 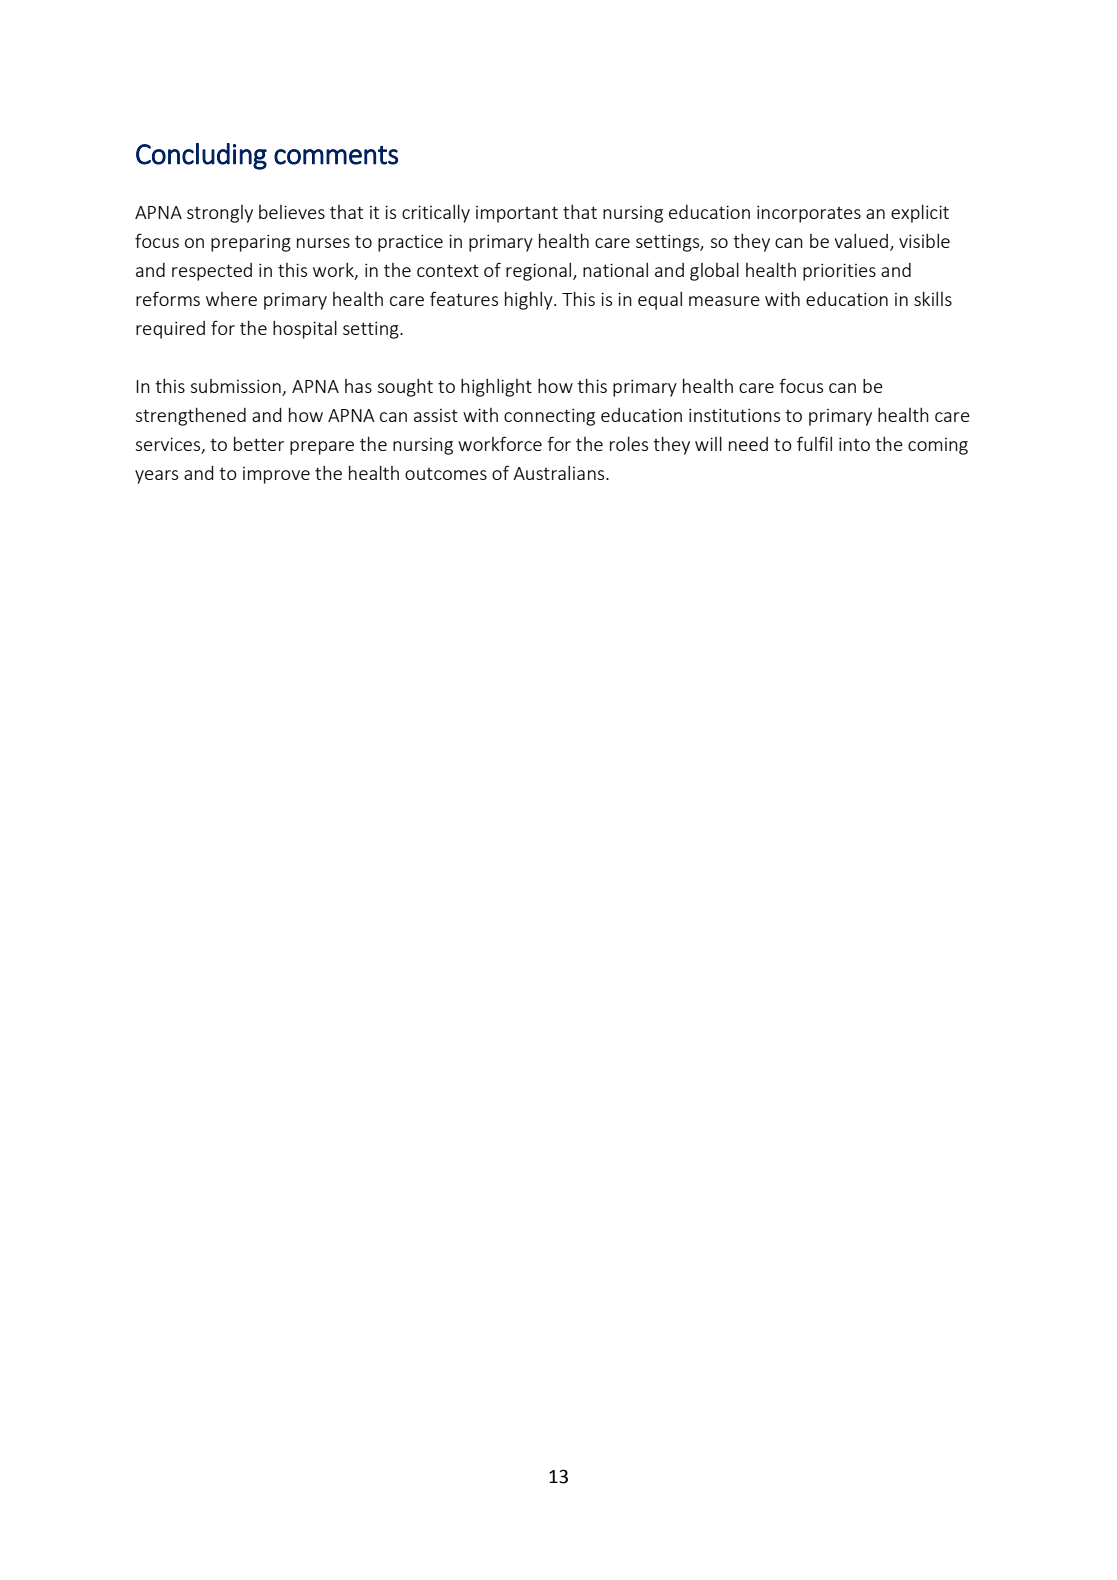 I want to click on incorporates, so click(x=809, y=214).
